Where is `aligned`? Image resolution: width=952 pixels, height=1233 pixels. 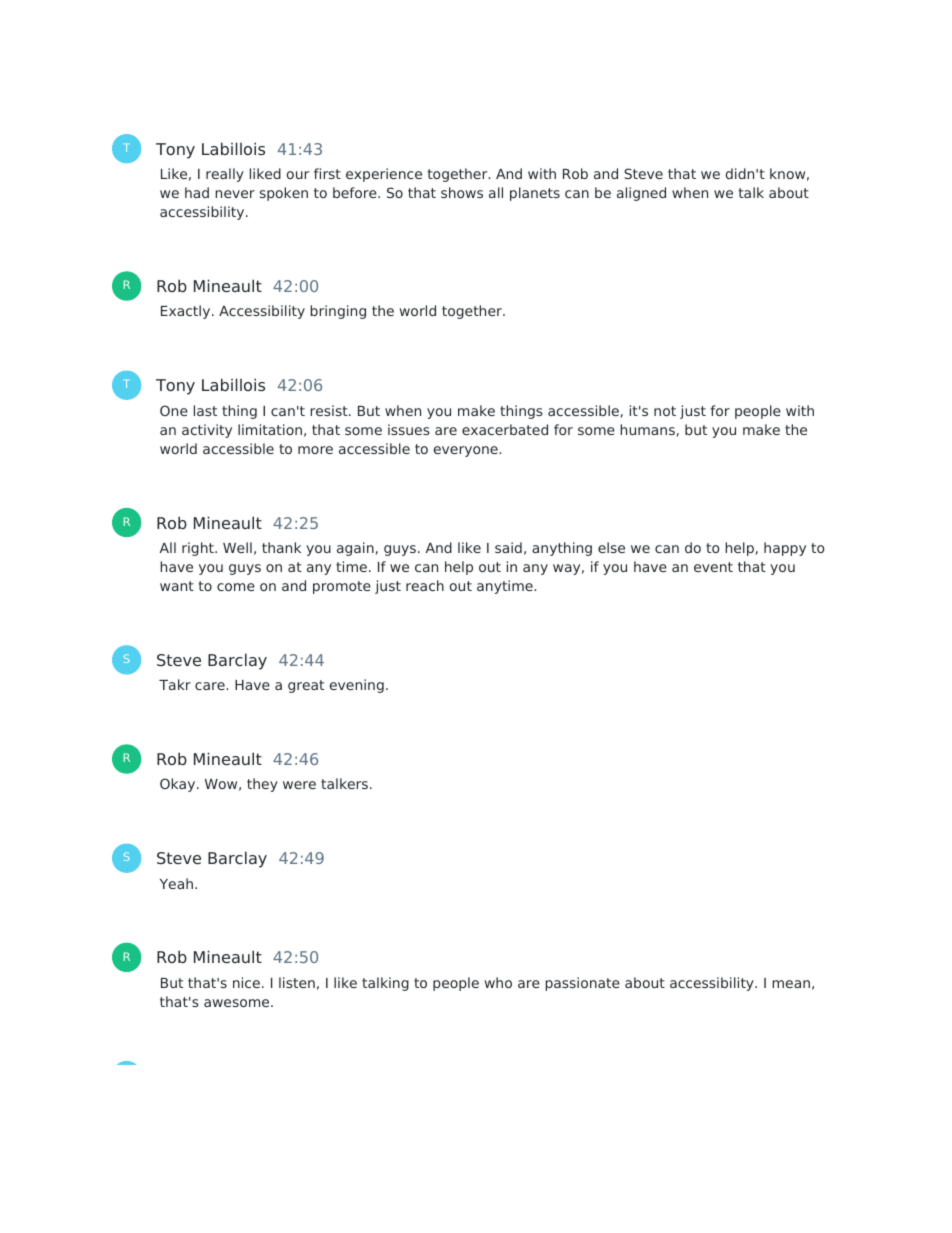
aligned is located at coordinates (641, 194).
